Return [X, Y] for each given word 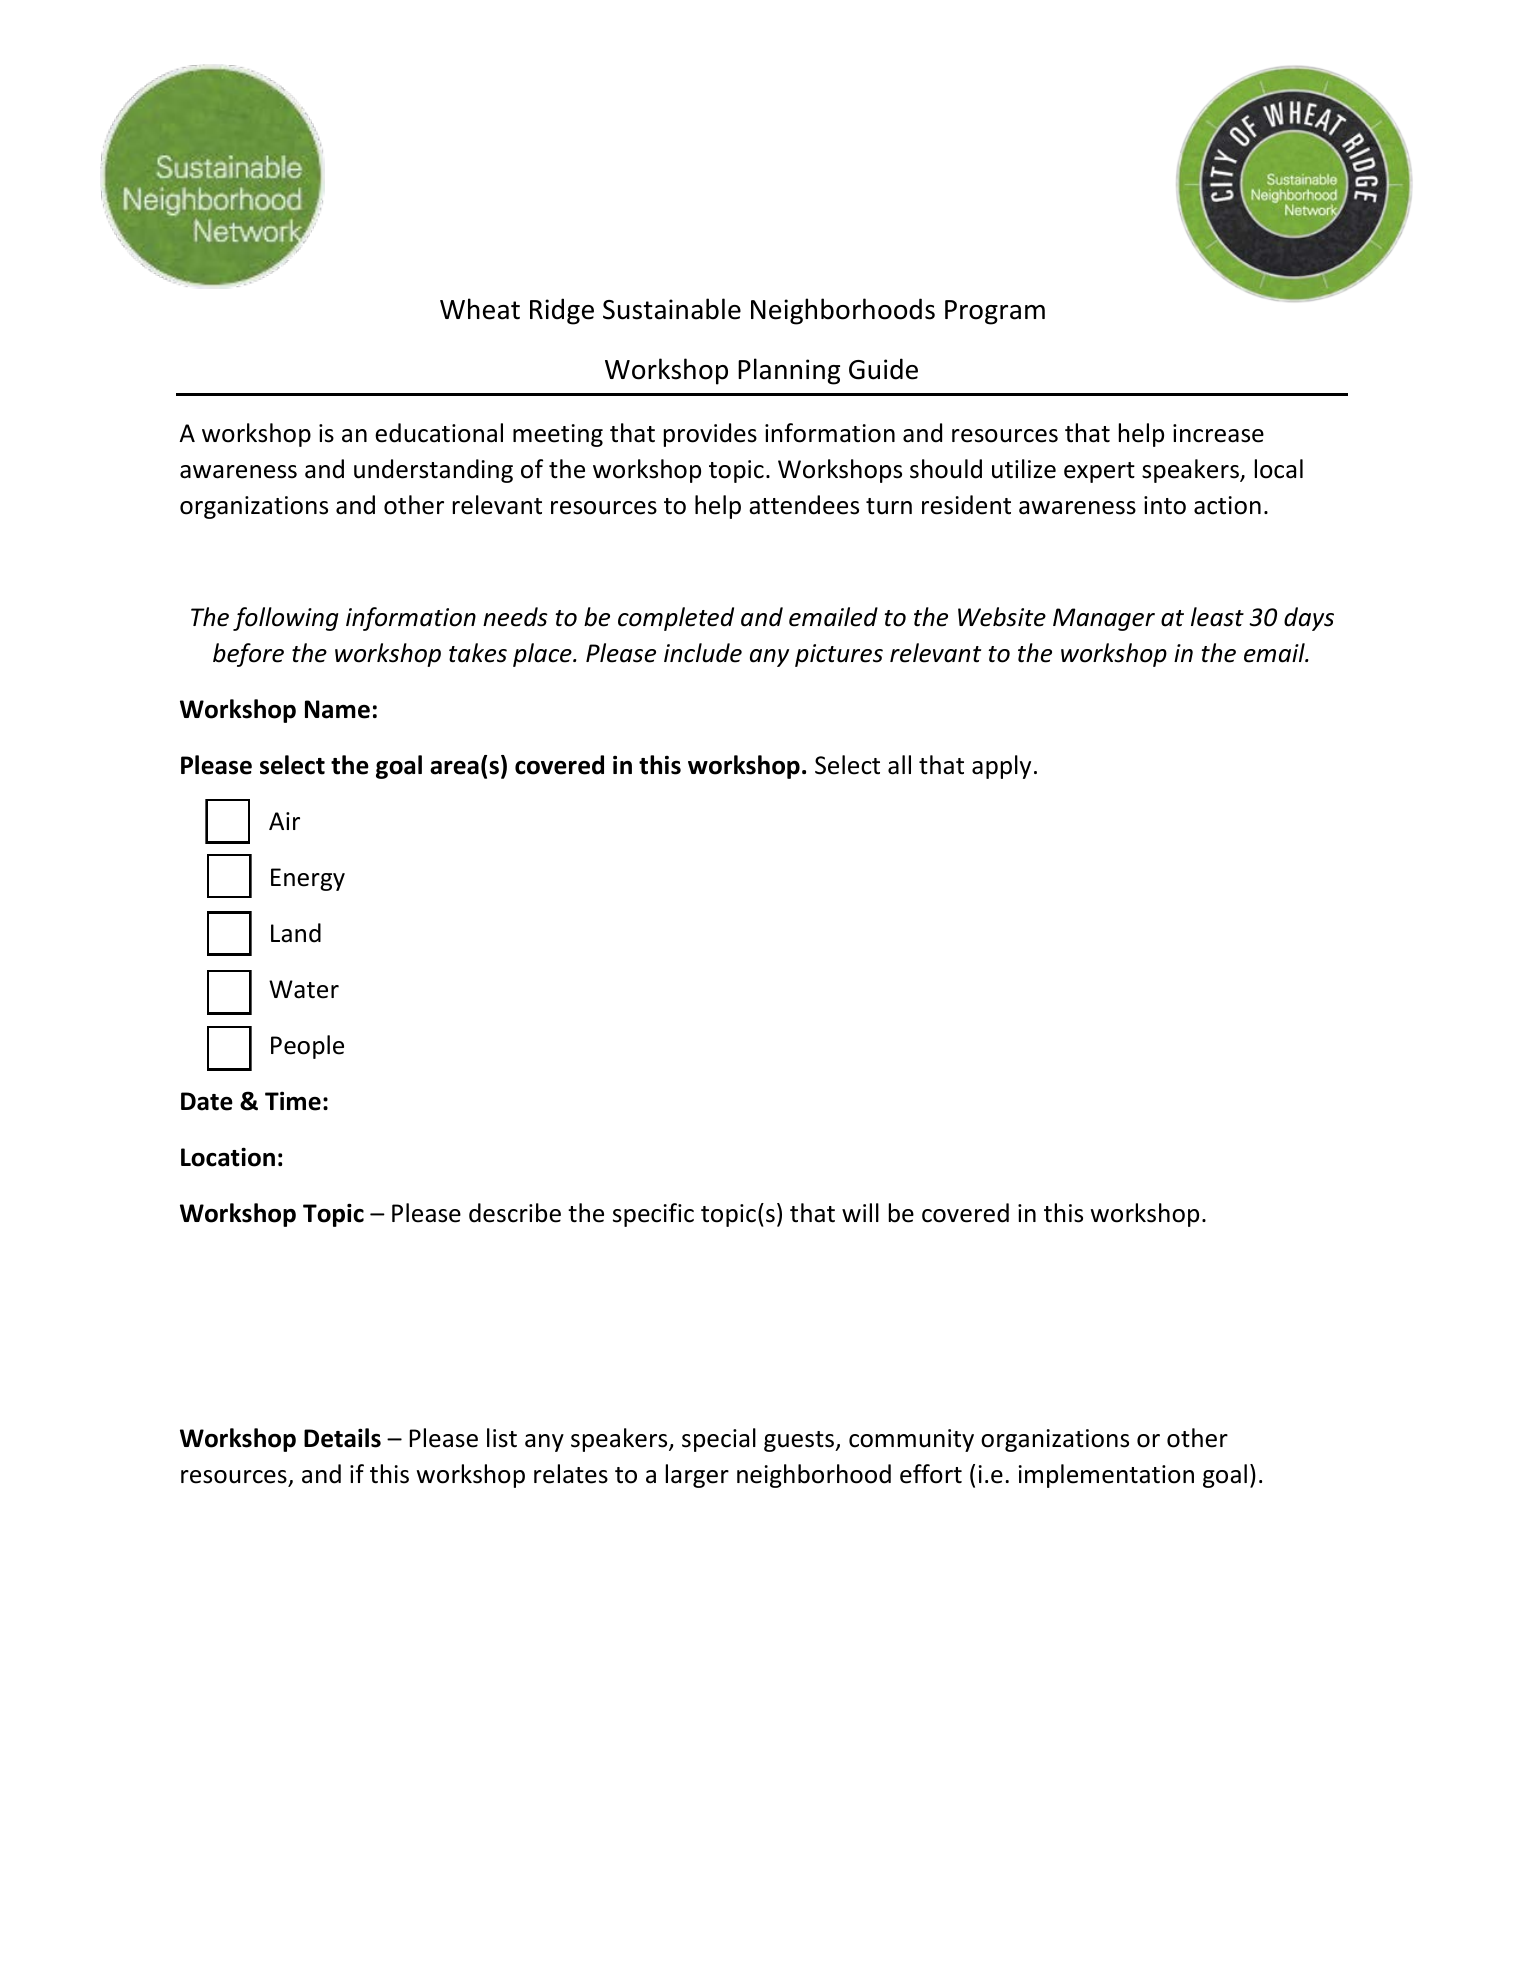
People [307, 1047]
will [860, 1212]
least [1217, 617]
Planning [789, 371]
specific [653, 1215]
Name [337, 709]
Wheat [480, 309]
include [703, 653]
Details [342, 1438]
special [719, 1440]
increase [1218, 433]
